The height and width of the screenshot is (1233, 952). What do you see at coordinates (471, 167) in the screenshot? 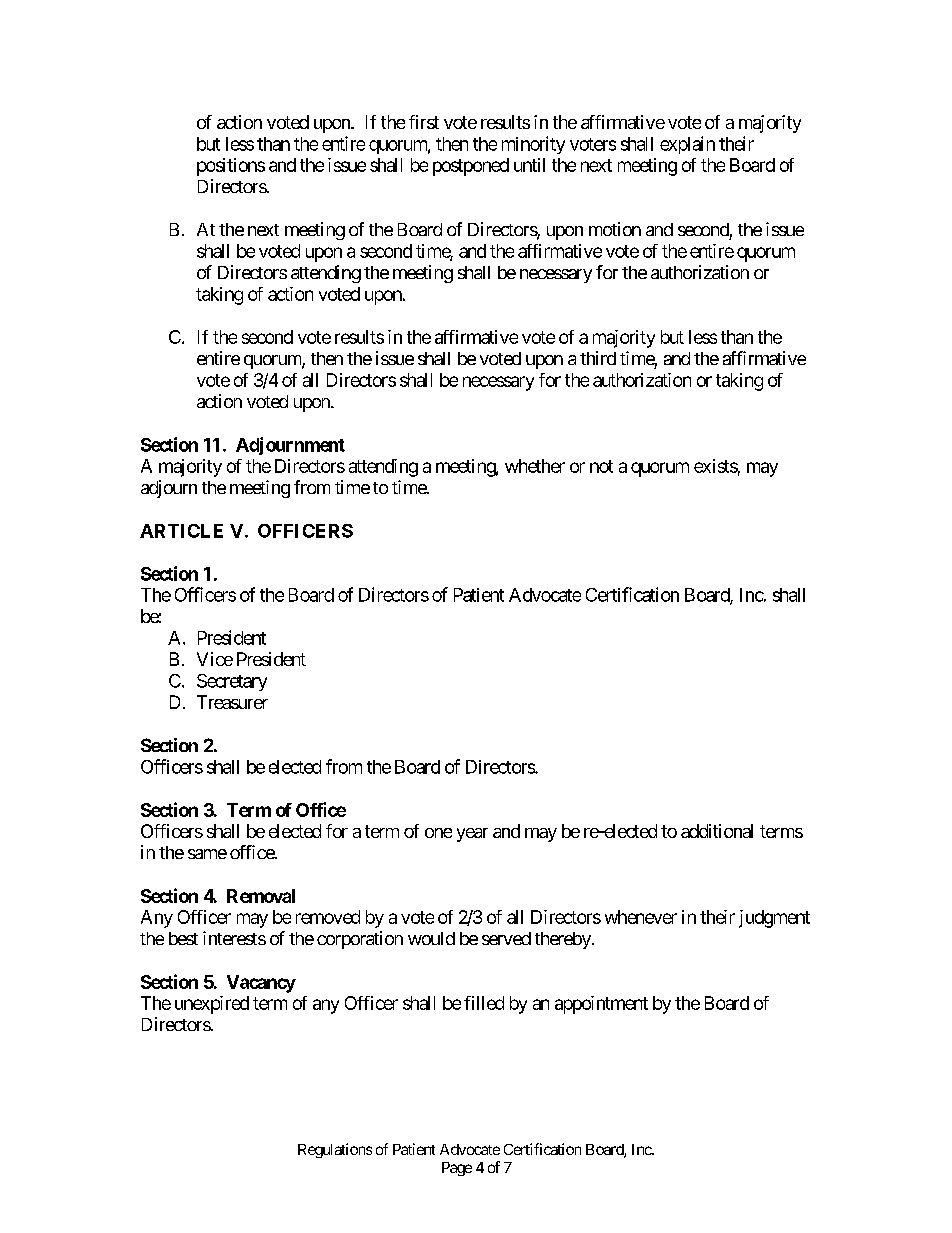
I see `postponed` at bounding box center [471, 167].
